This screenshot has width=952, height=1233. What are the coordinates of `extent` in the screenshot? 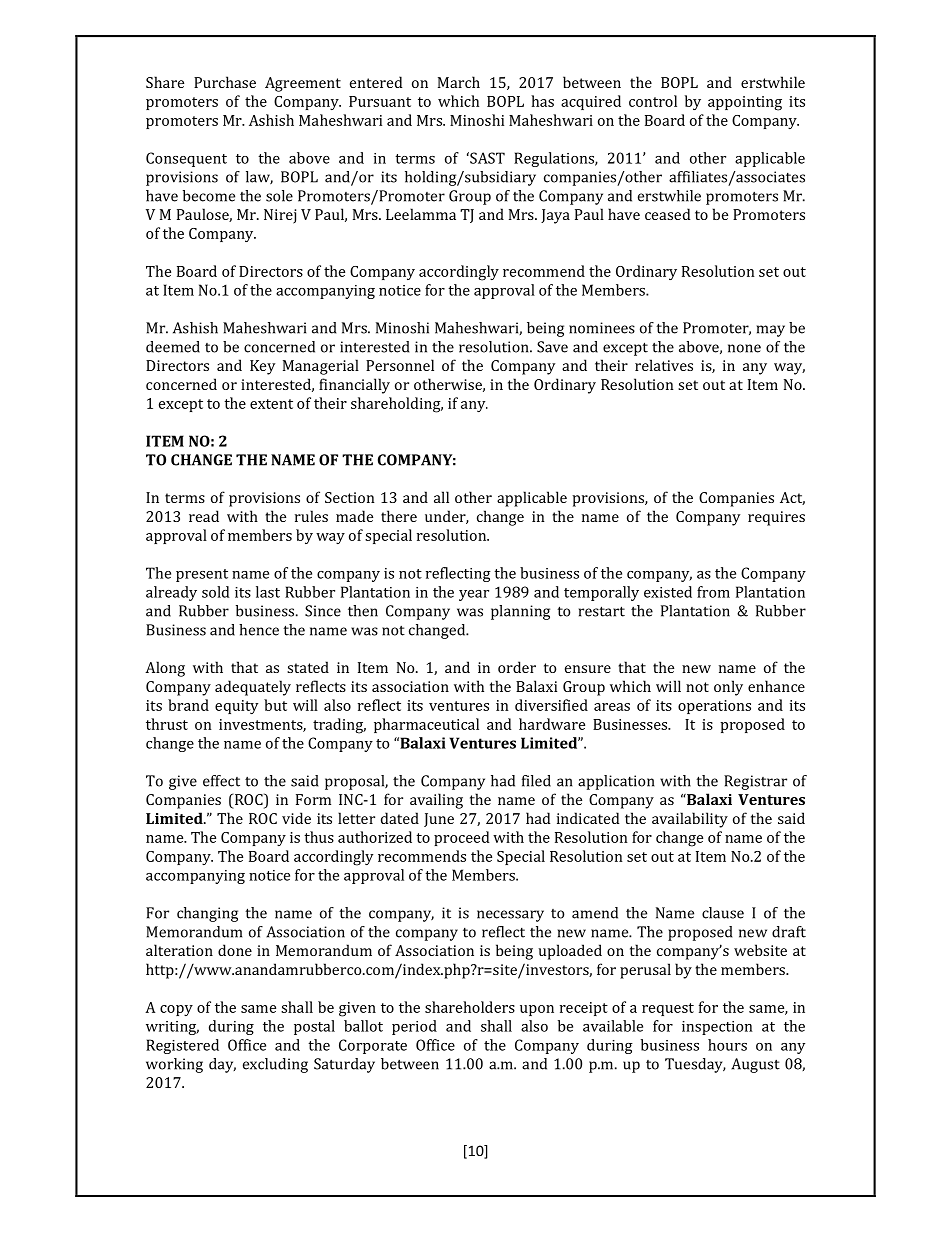 It's located at (271, 404).
